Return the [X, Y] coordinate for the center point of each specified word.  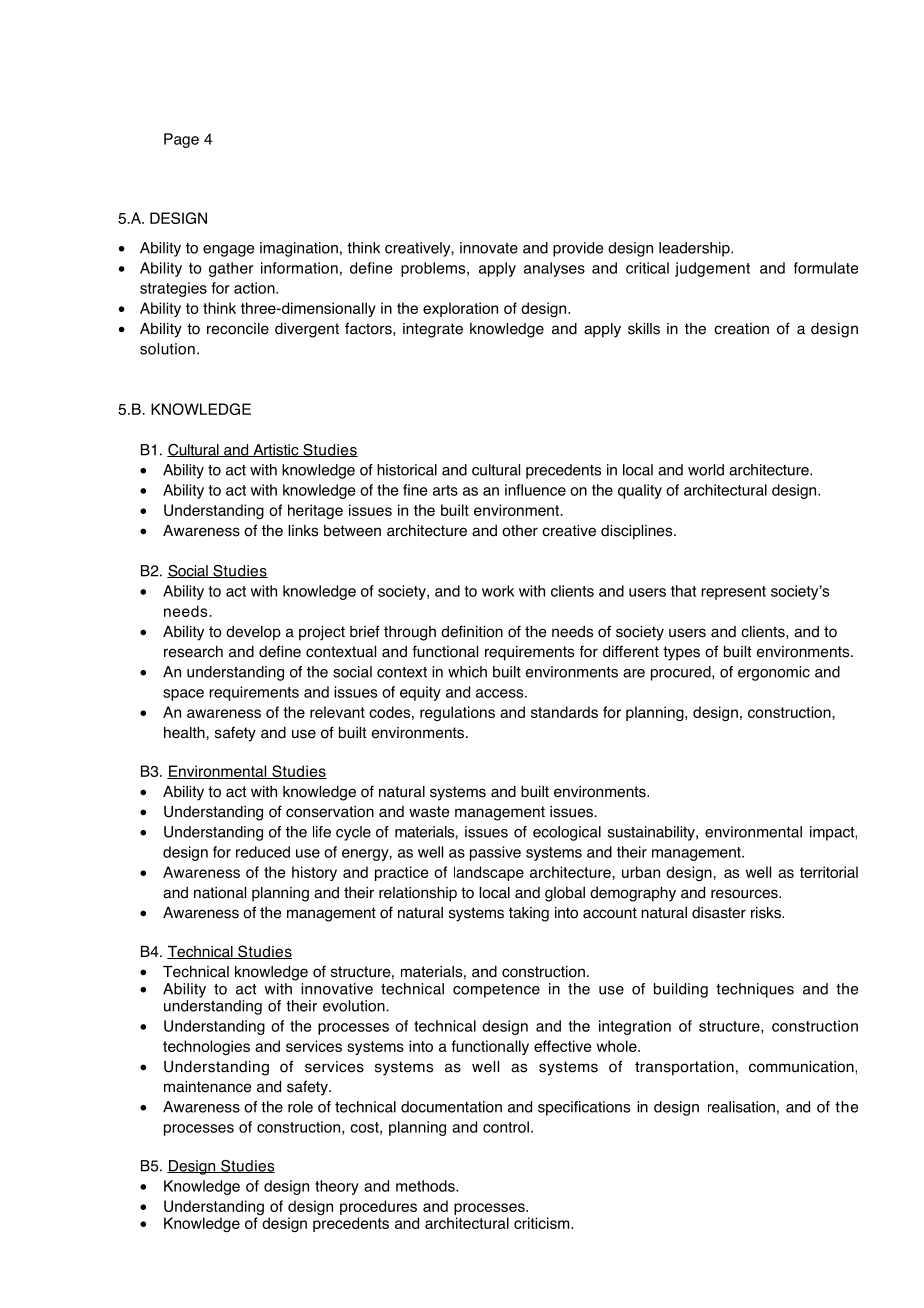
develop [253, 633]
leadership [695, 249]
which [467, 672]
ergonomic [774, 673]
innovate [489, 248]
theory [337, 1187]
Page [181, 140]
